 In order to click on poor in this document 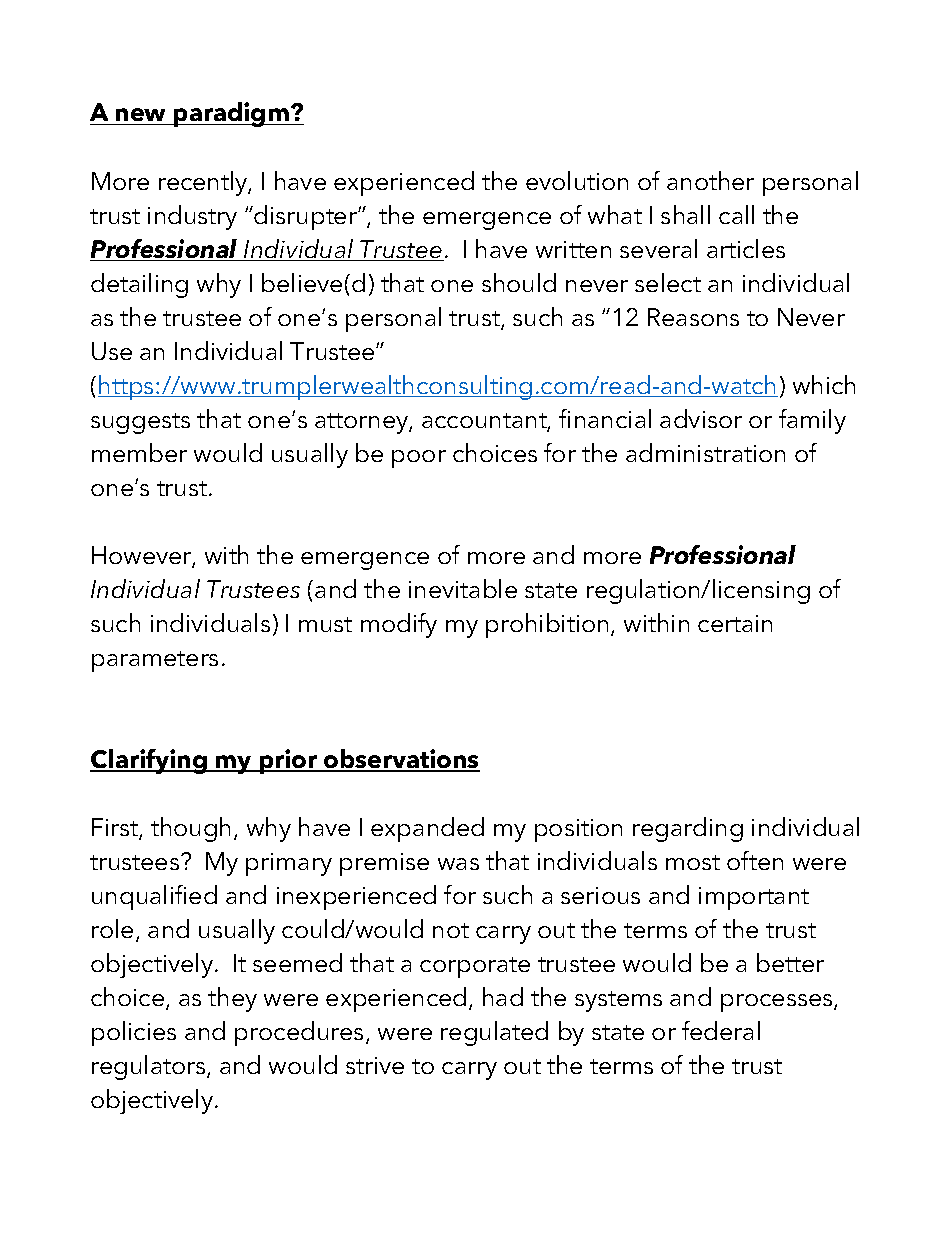, I will do `click(419, 459)`.
